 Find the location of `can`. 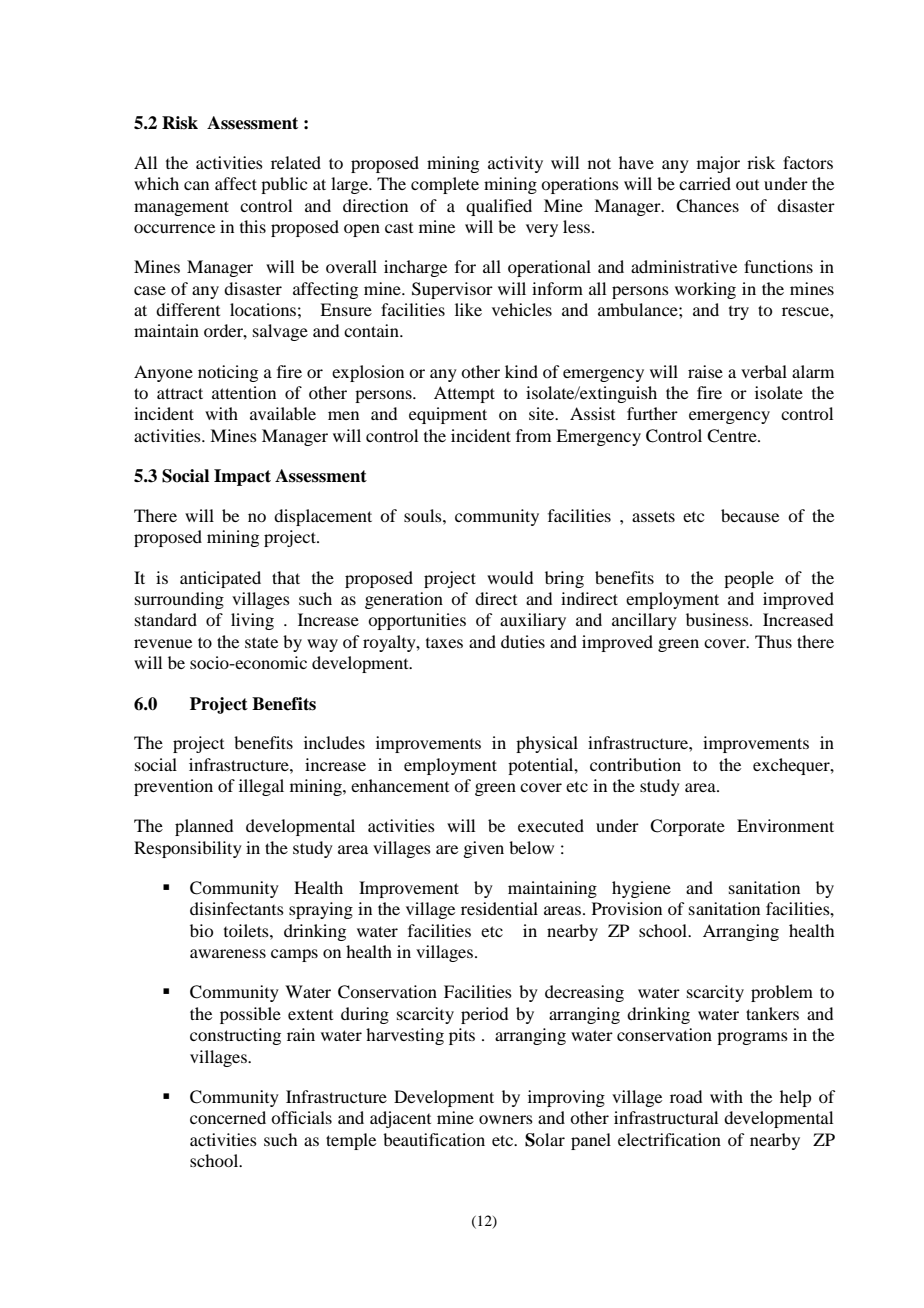

can is located at coordinates (196, 185).
